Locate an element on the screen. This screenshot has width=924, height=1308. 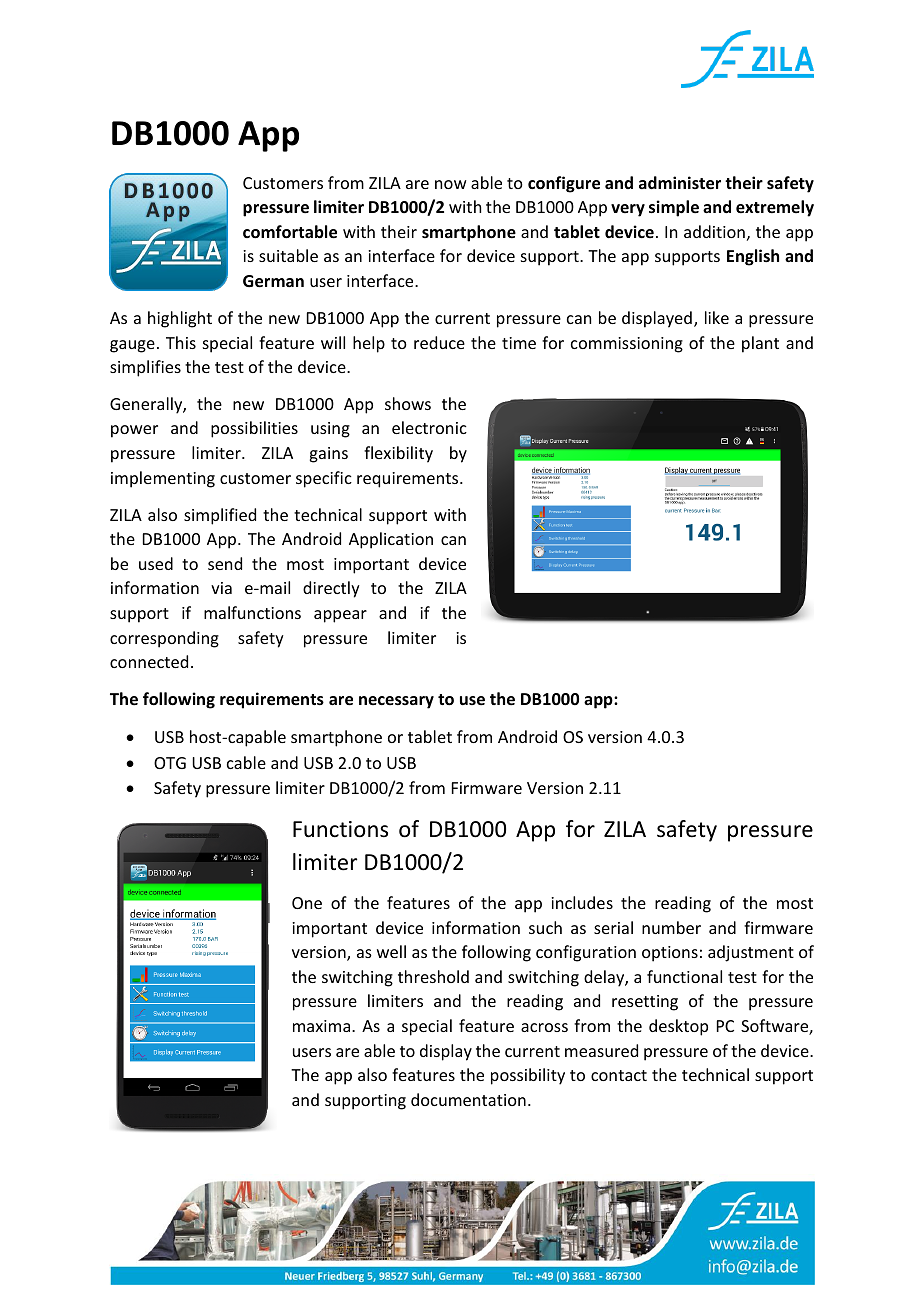
desktop is located at coordinates (678, 1027).
